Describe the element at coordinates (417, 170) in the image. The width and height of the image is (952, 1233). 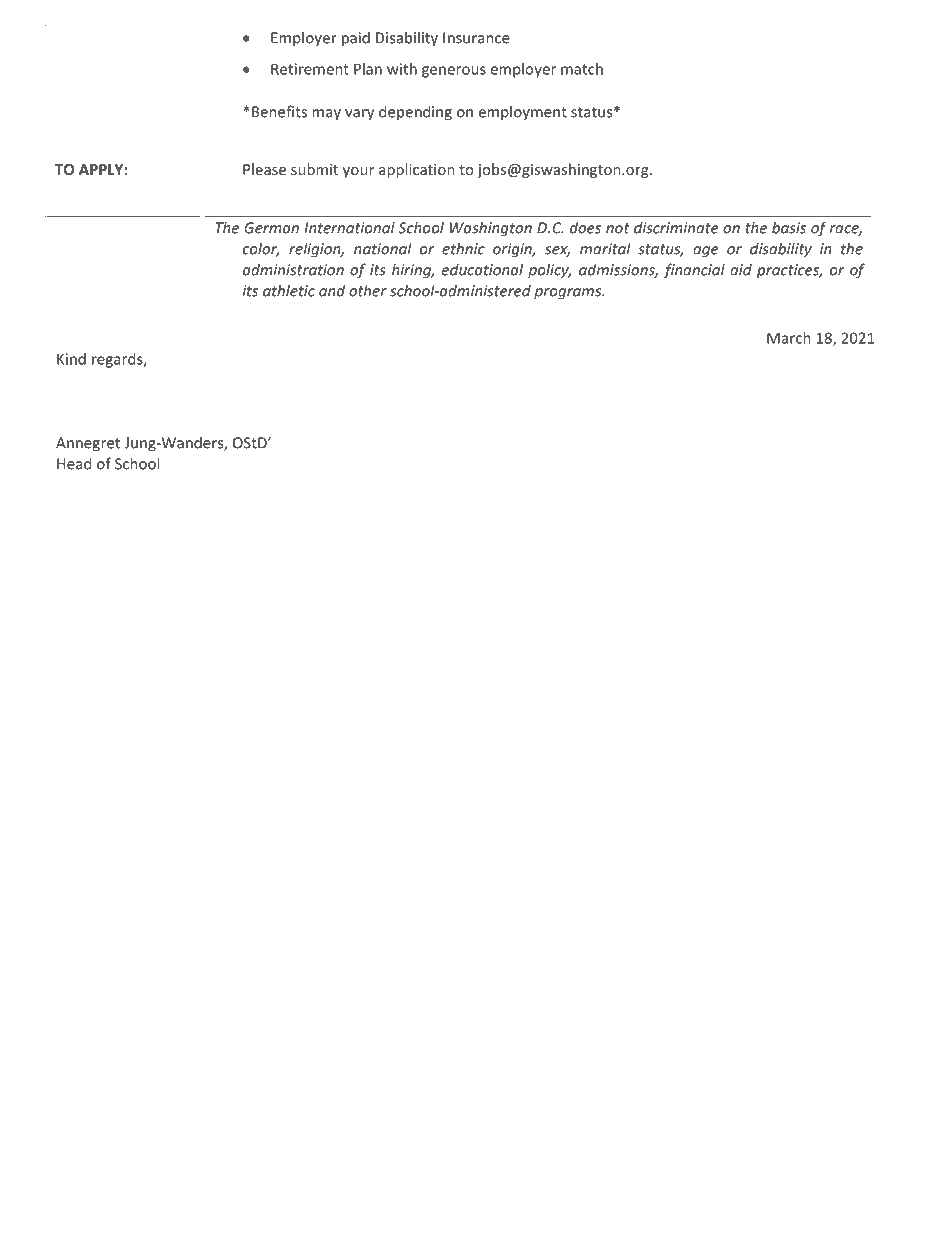
I see `application` at that location.
